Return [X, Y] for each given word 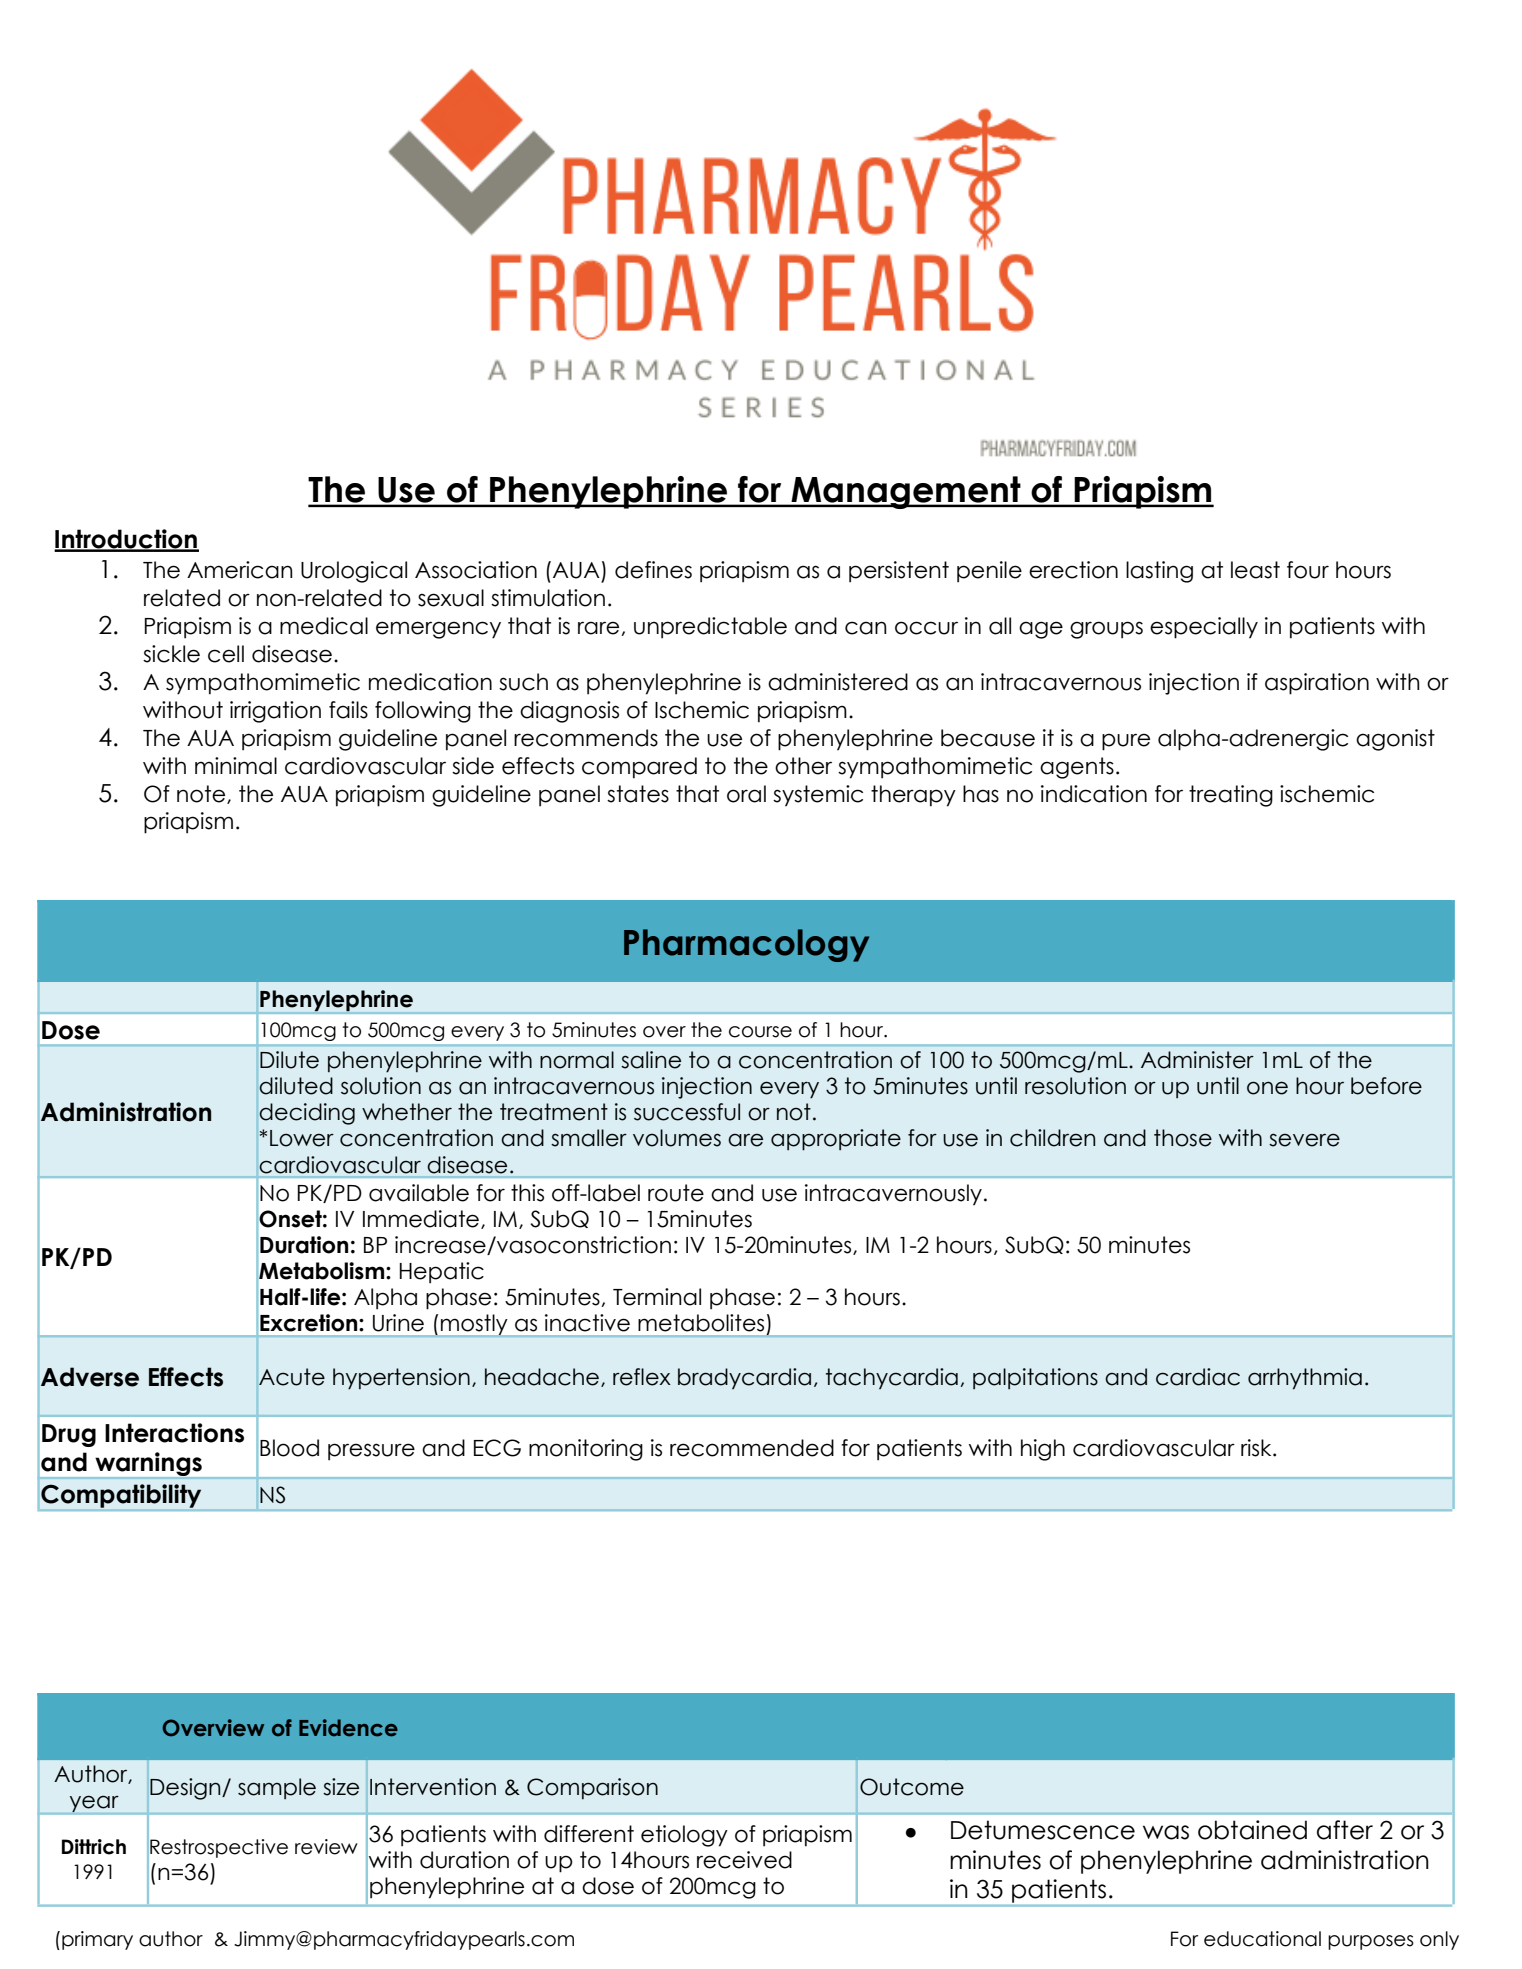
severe [1304, 1140]
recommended [752, 1448]
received [744, 1860]
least [1255, 570]
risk [1257, 1448]
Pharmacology [746, 945]
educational [1262, 1939]
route [676, 1193]
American [240, 570]
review [326, 1847]
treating [1231, 796]
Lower [302, 1138]
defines [653, 570]
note [202, 794]
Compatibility [121, 1496]
